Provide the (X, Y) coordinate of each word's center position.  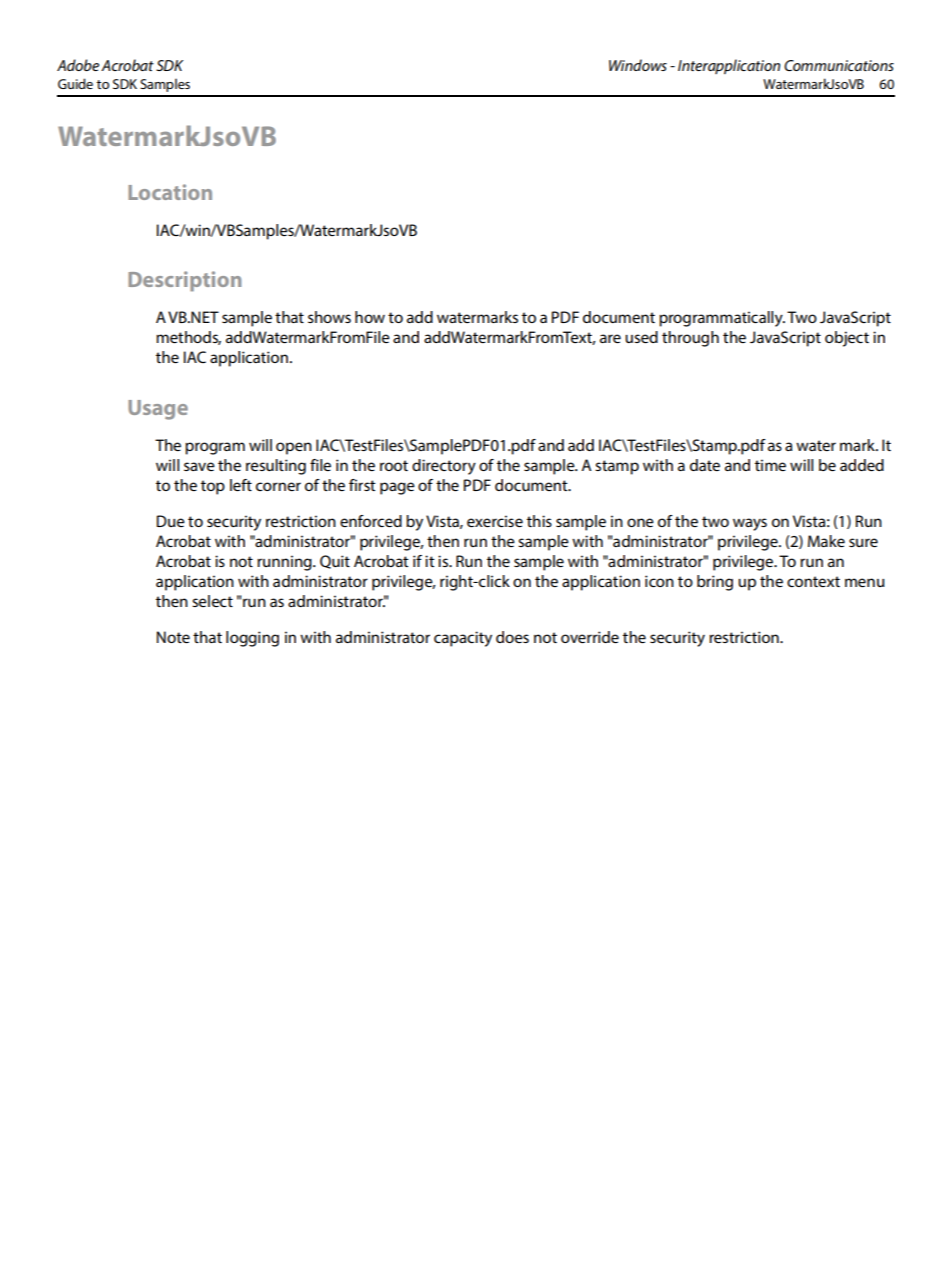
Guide (75, 83)
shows (329, 317)
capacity (463, 639)
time (770, 465)
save (199, 466)
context (813, 581)
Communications (839, 65)
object (847, 339)
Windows (638, 65)
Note (173, 637)
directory (444, 467)
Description (185, 281)
